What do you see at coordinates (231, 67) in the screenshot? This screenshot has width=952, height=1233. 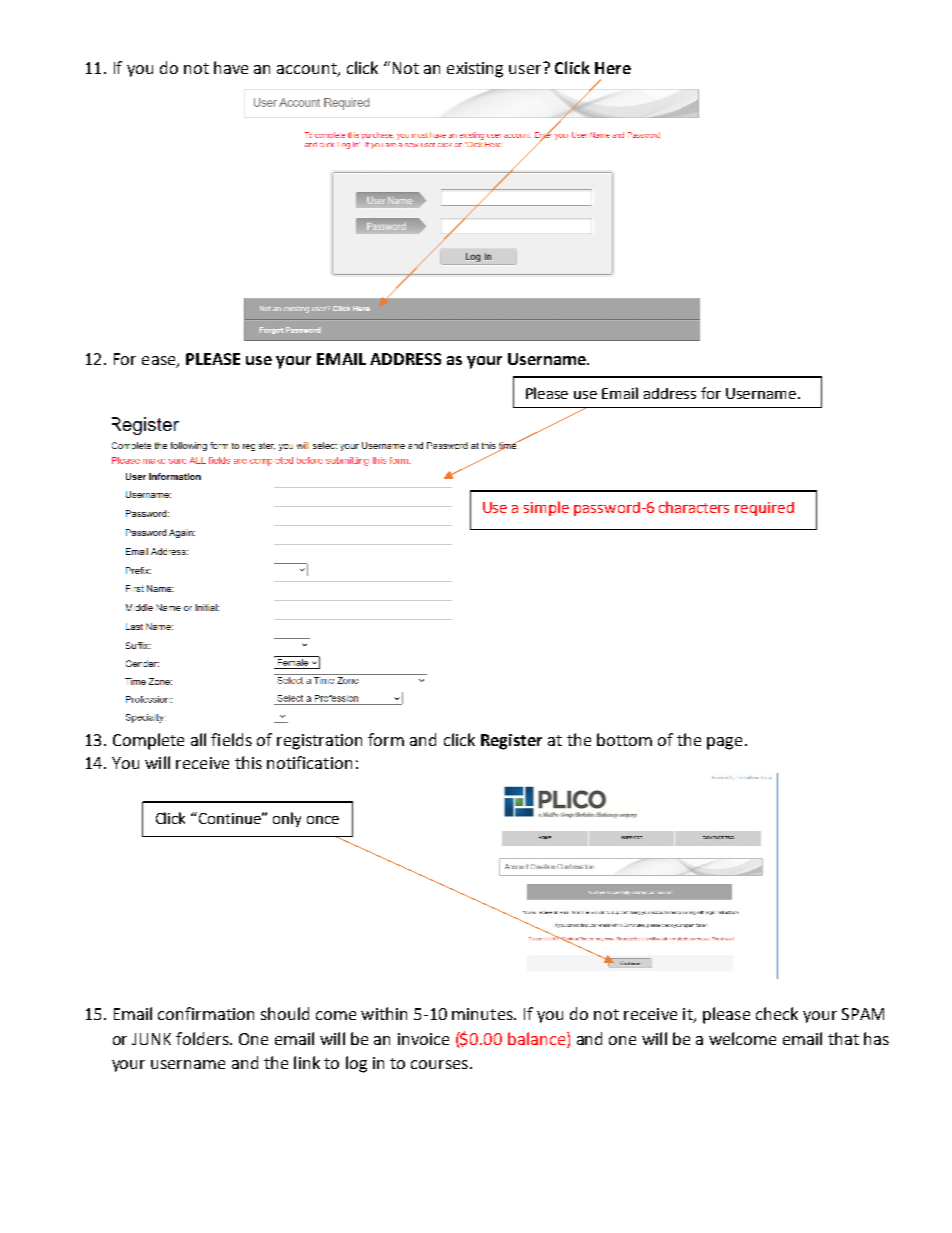 I see `have` at bounding box center [231, 67].
